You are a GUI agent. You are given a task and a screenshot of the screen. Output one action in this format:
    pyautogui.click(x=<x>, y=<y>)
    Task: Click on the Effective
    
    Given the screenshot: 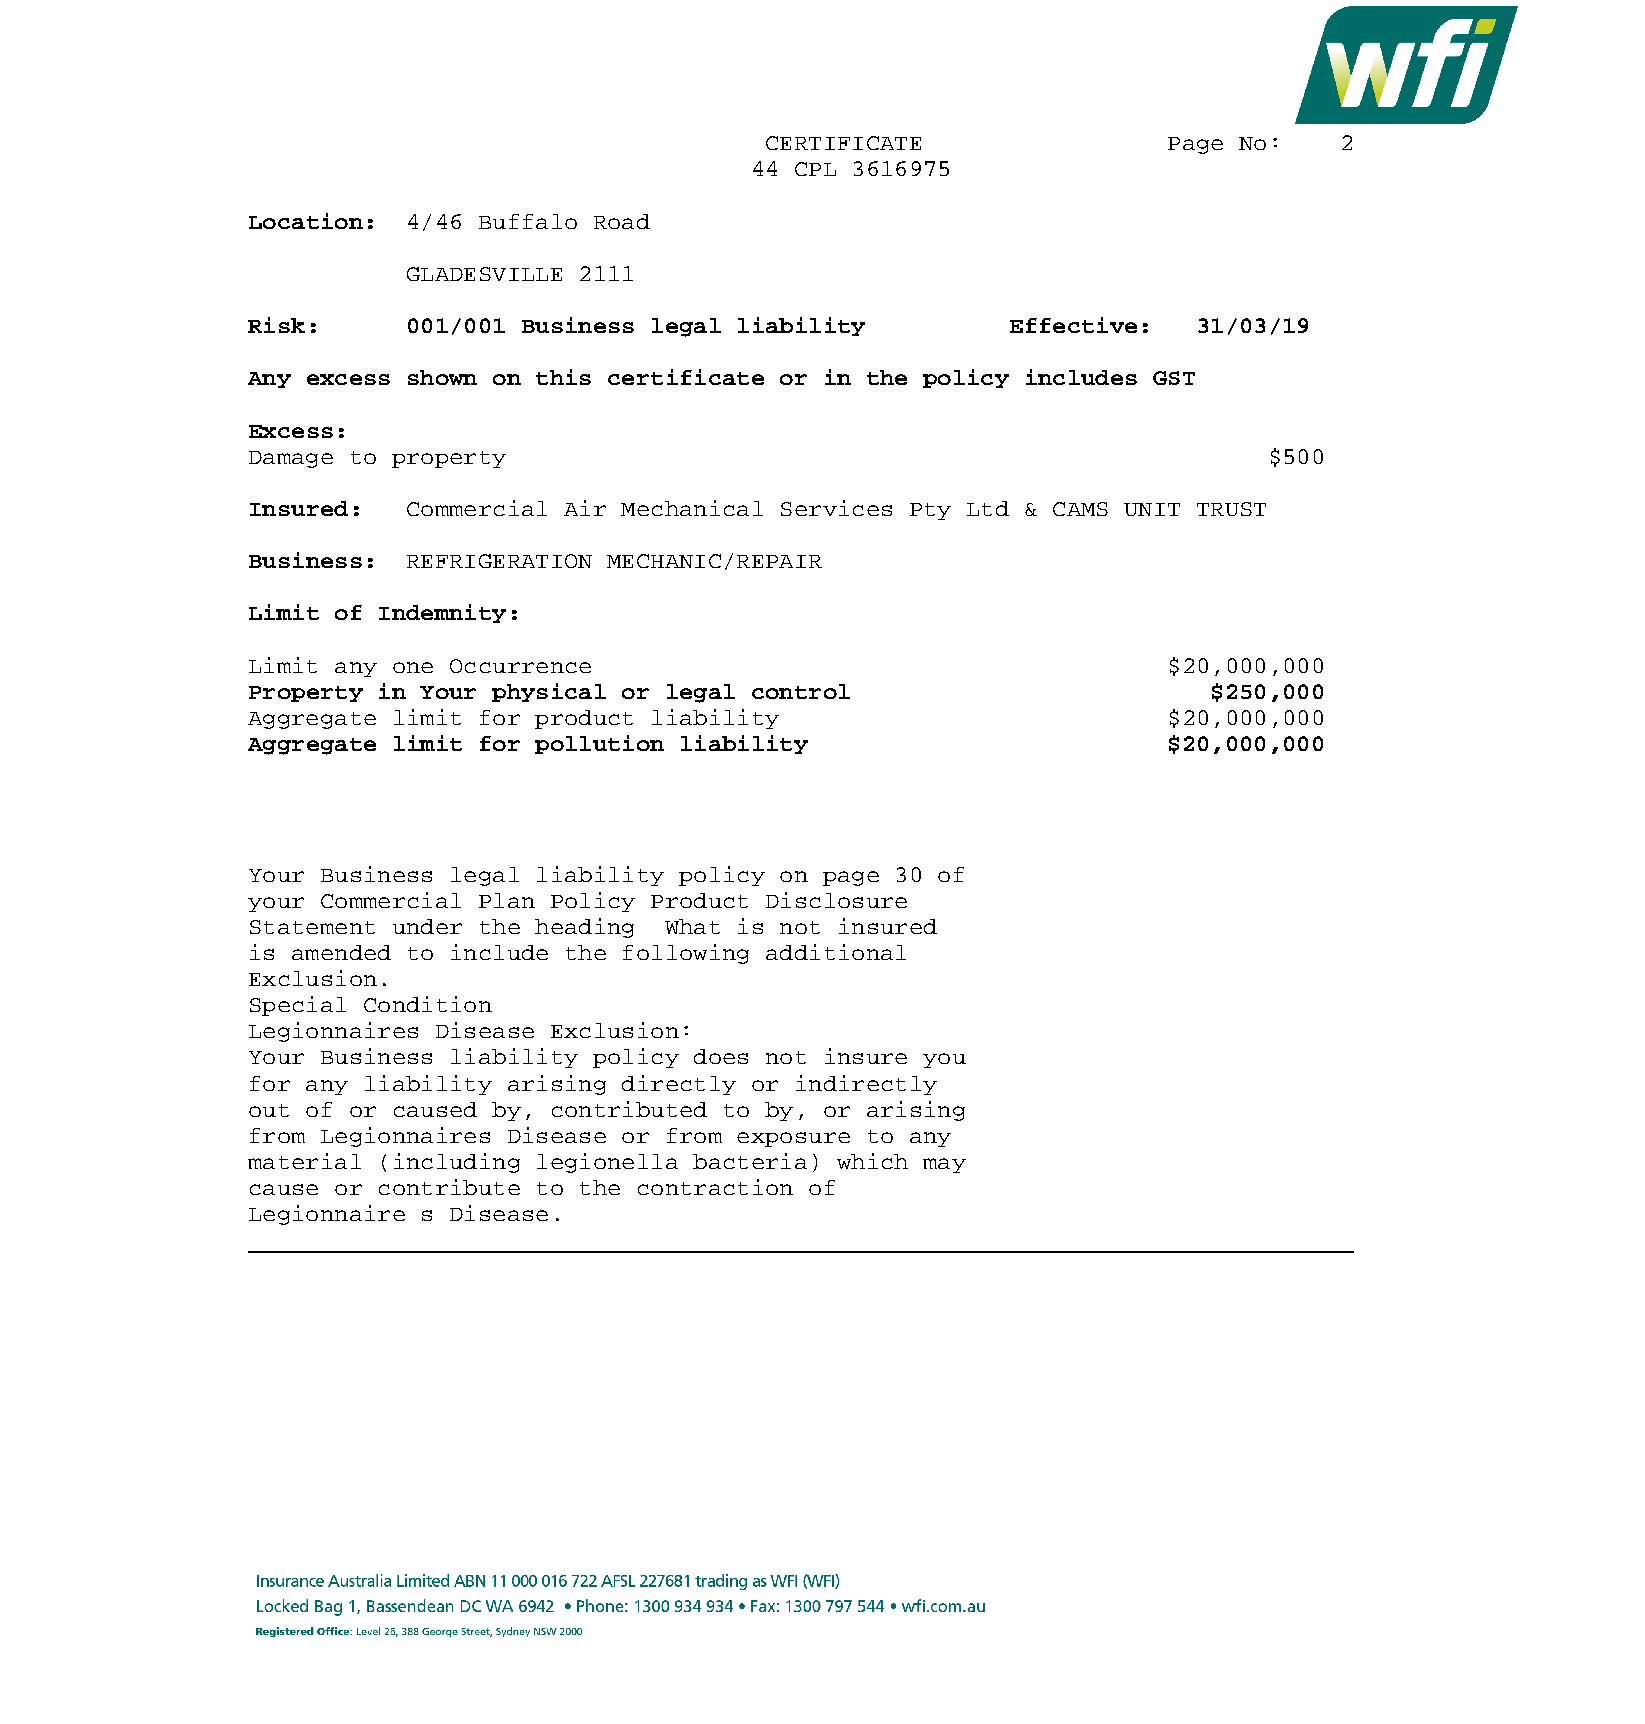 What is the action you would take?
    pyautogui.click(x=1073, y=325)
